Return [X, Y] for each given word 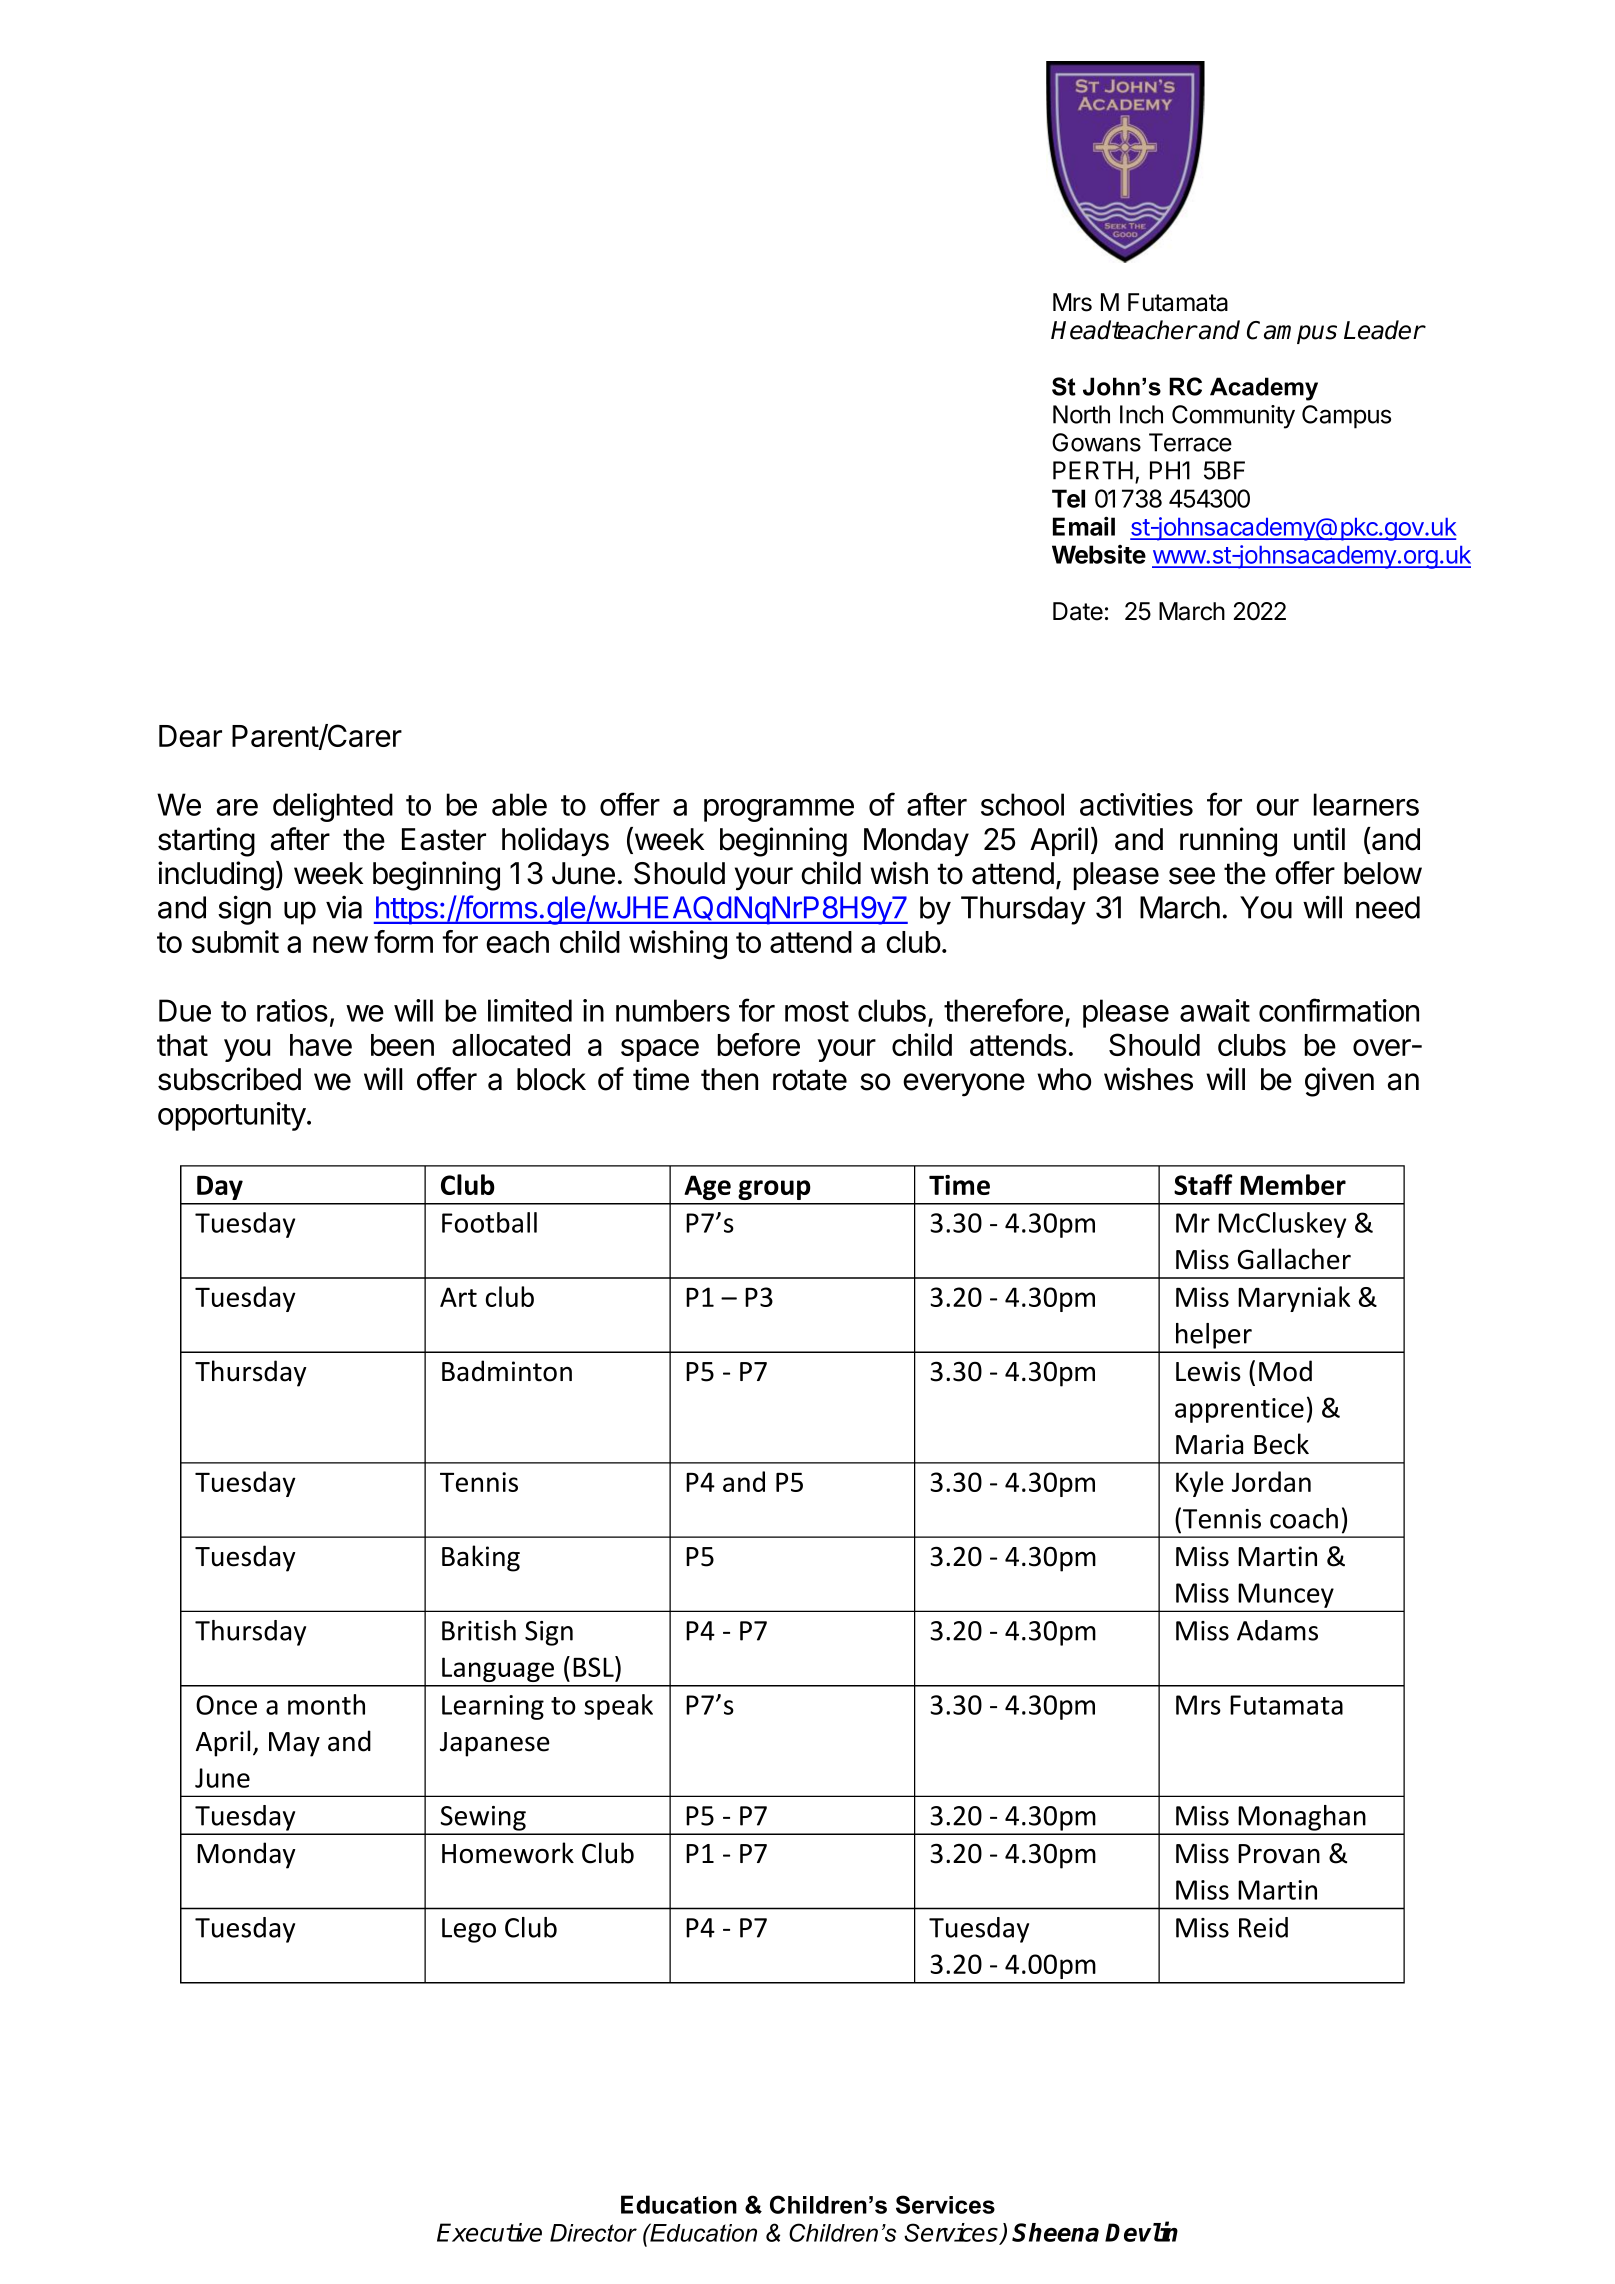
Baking [481, 1558]
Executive [489, 2232]
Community [1233, 417]
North [1081, 414]
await [1215, 1010]
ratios [292, 1010]
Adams [1277, 1630]
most [817, 1011]
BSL [594, 1666]
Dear [190, 736]
